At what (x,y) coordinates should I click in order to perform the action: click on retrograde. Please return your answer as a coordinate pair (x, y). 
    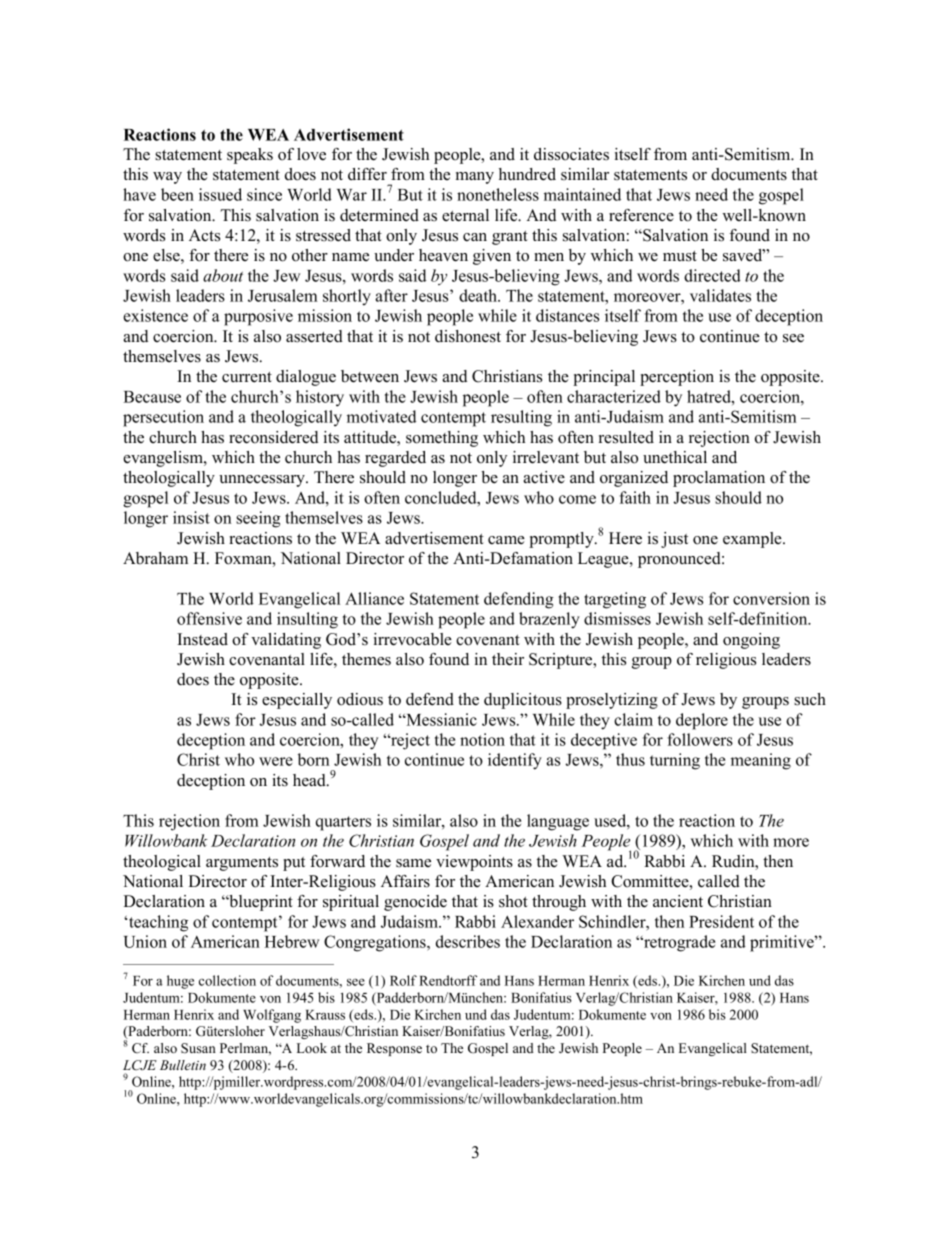
    Looking at the image, I should click on (678, 943).
